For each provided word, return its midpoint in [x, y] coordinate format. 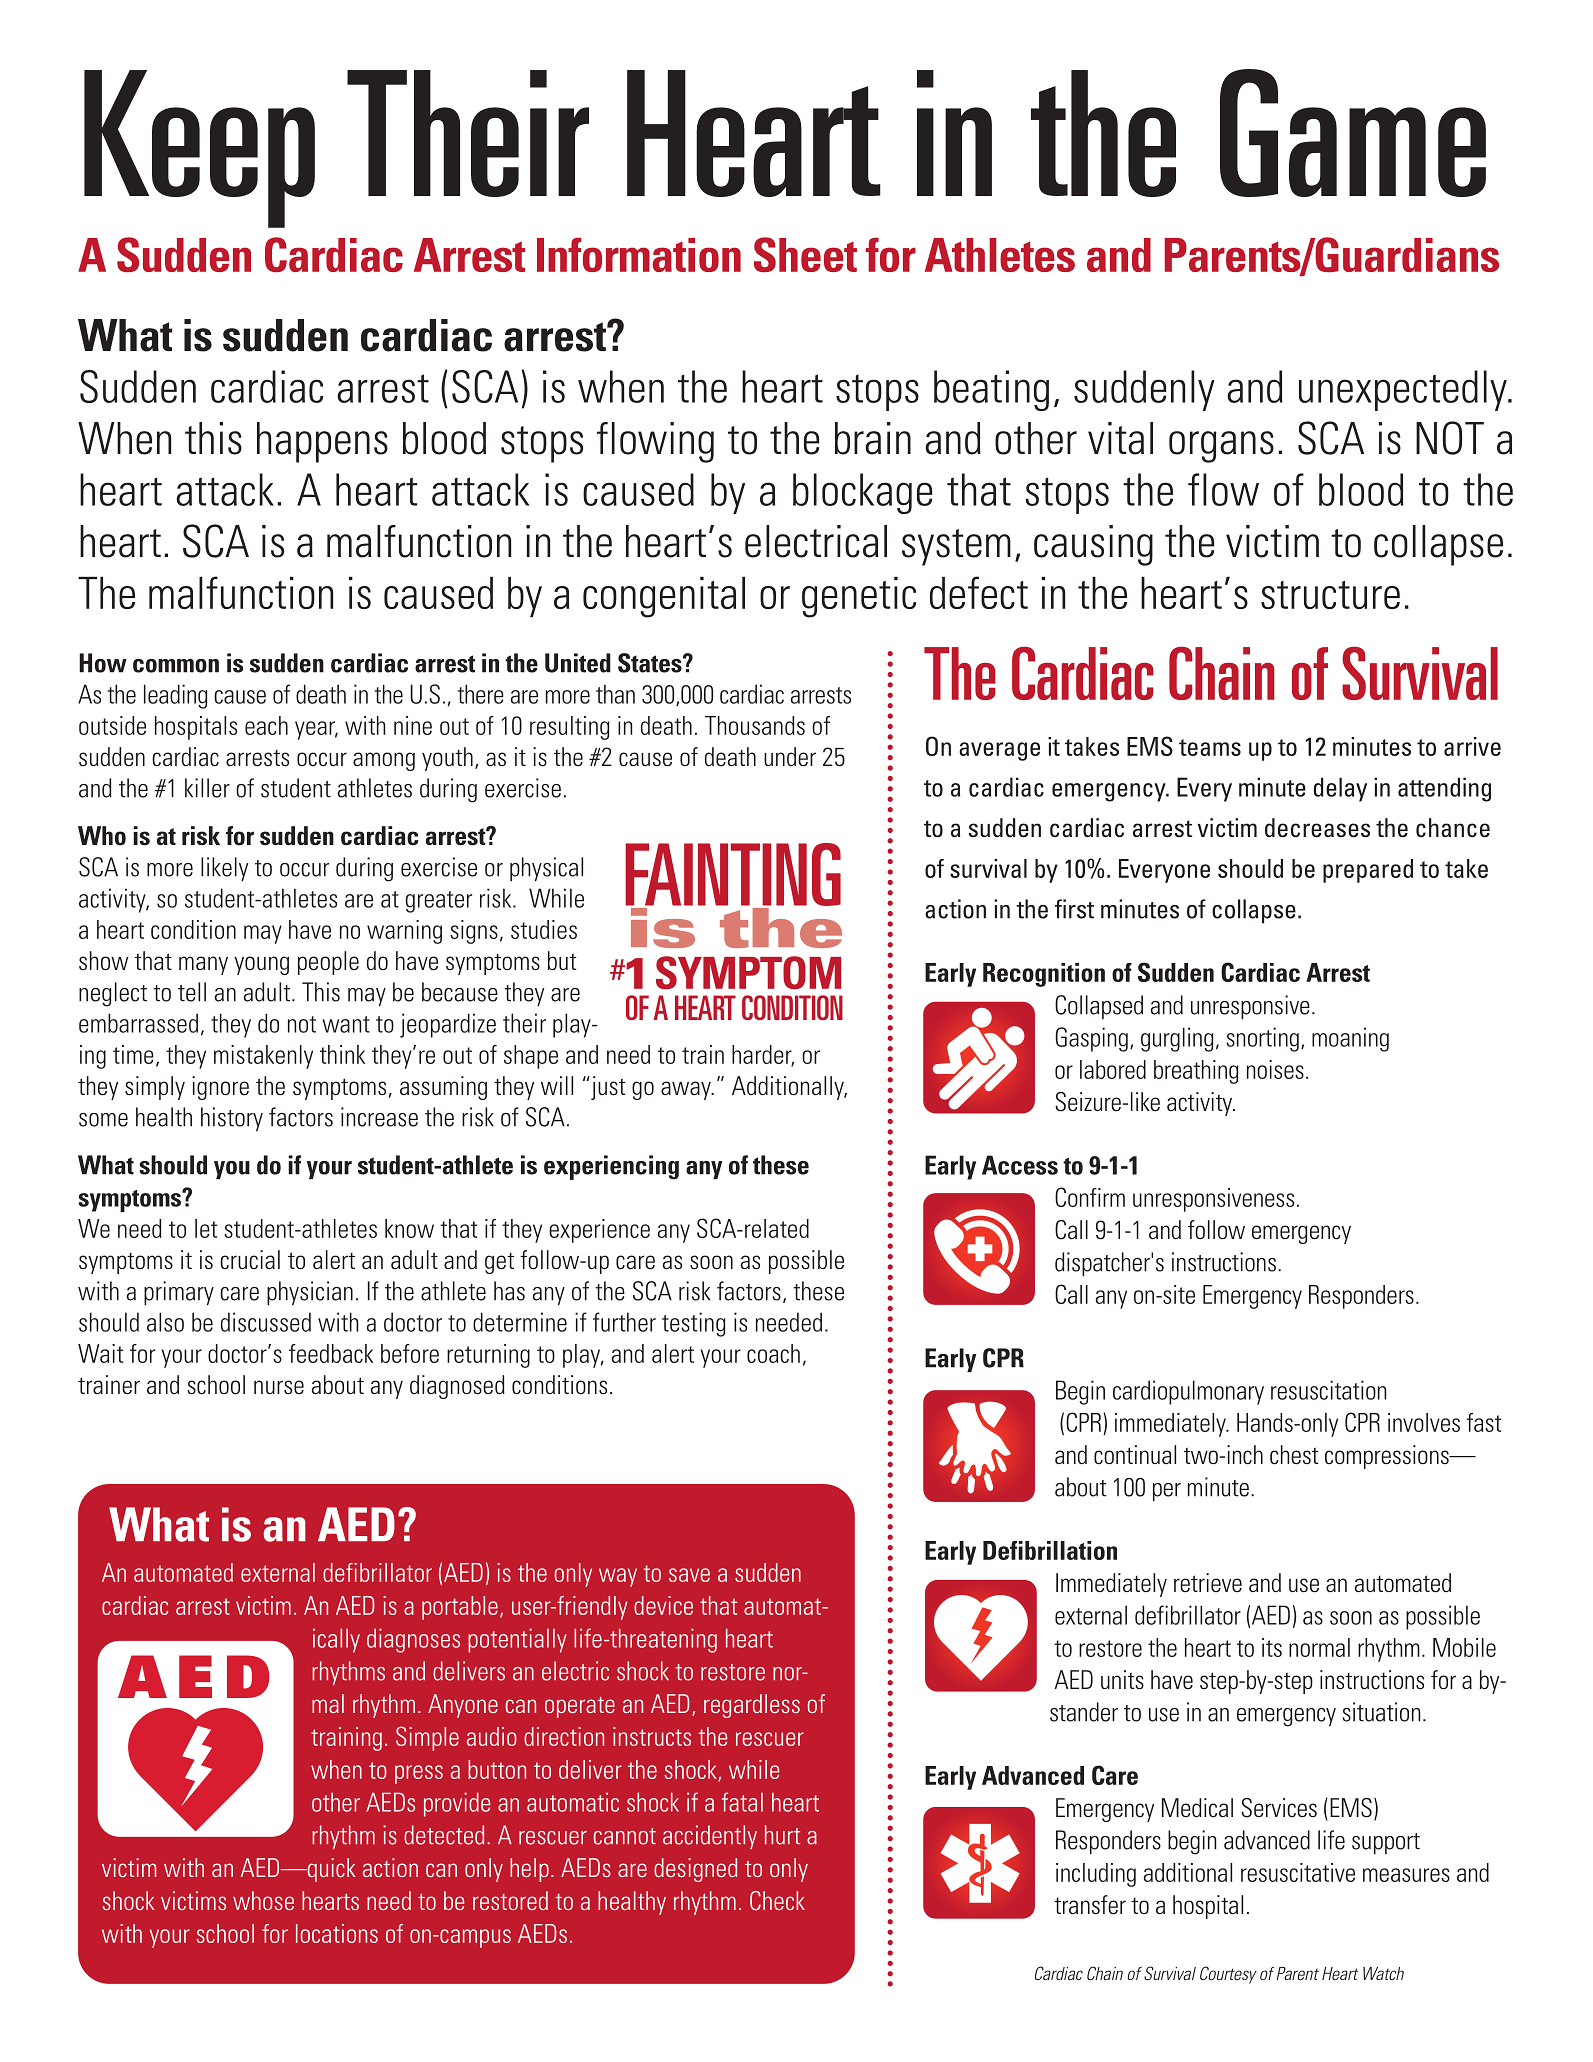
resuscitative [1298, 1872]
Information [639, 255]
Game [1353, 133]
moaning [1350, 1039]
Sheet [805, 254]
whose [263, 1900]
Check [777, 1901]
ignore [220, 1088]
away [687, 1090]
